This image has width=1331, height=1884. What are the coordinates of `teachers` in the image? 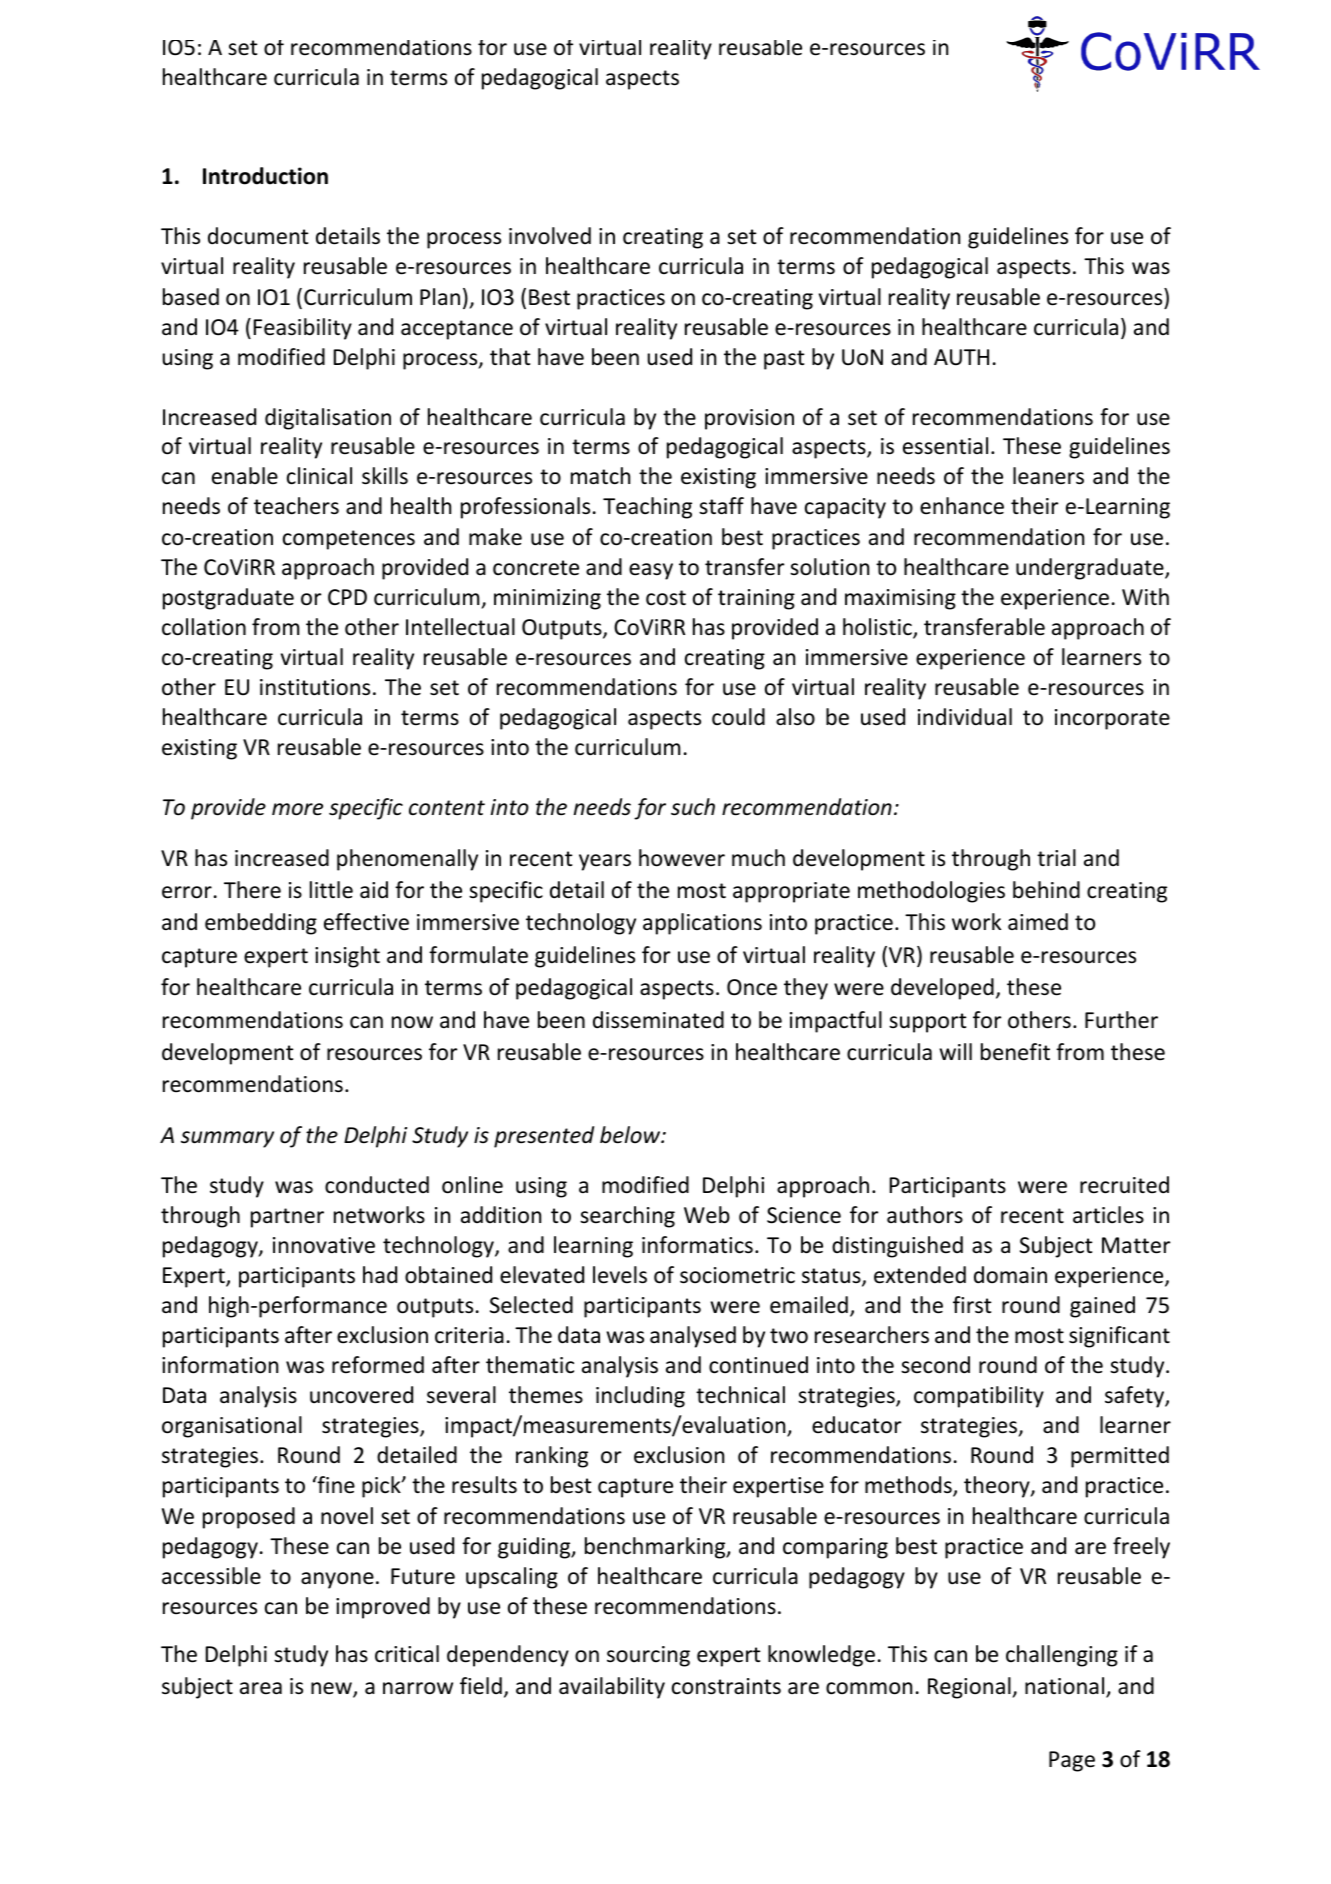 It's located at (296, 506).
